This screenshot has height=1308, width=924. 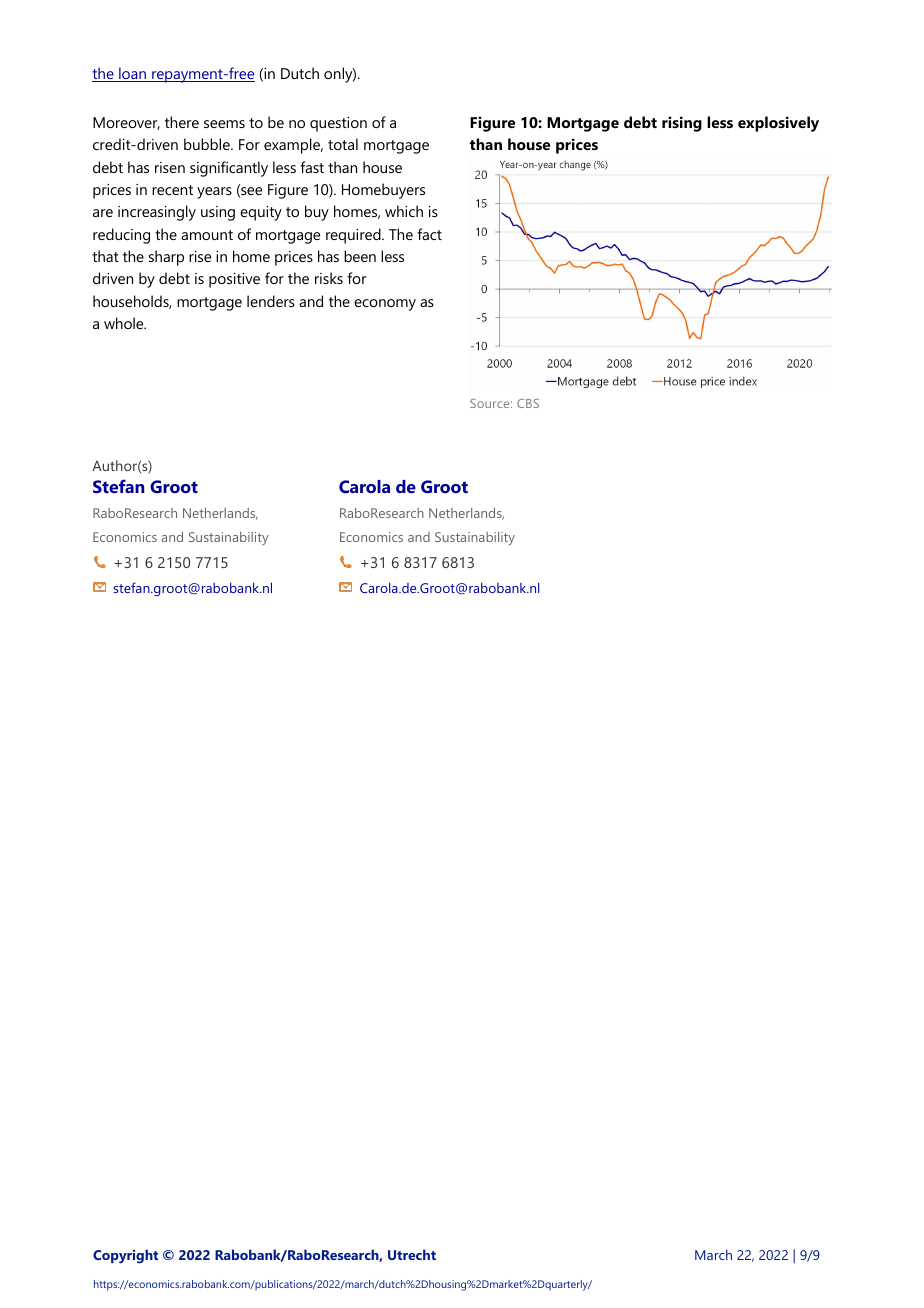 What do you see at coordinates (528, 403) in the screenshot?
I see `CBS` at bounding box center [528, 403].
